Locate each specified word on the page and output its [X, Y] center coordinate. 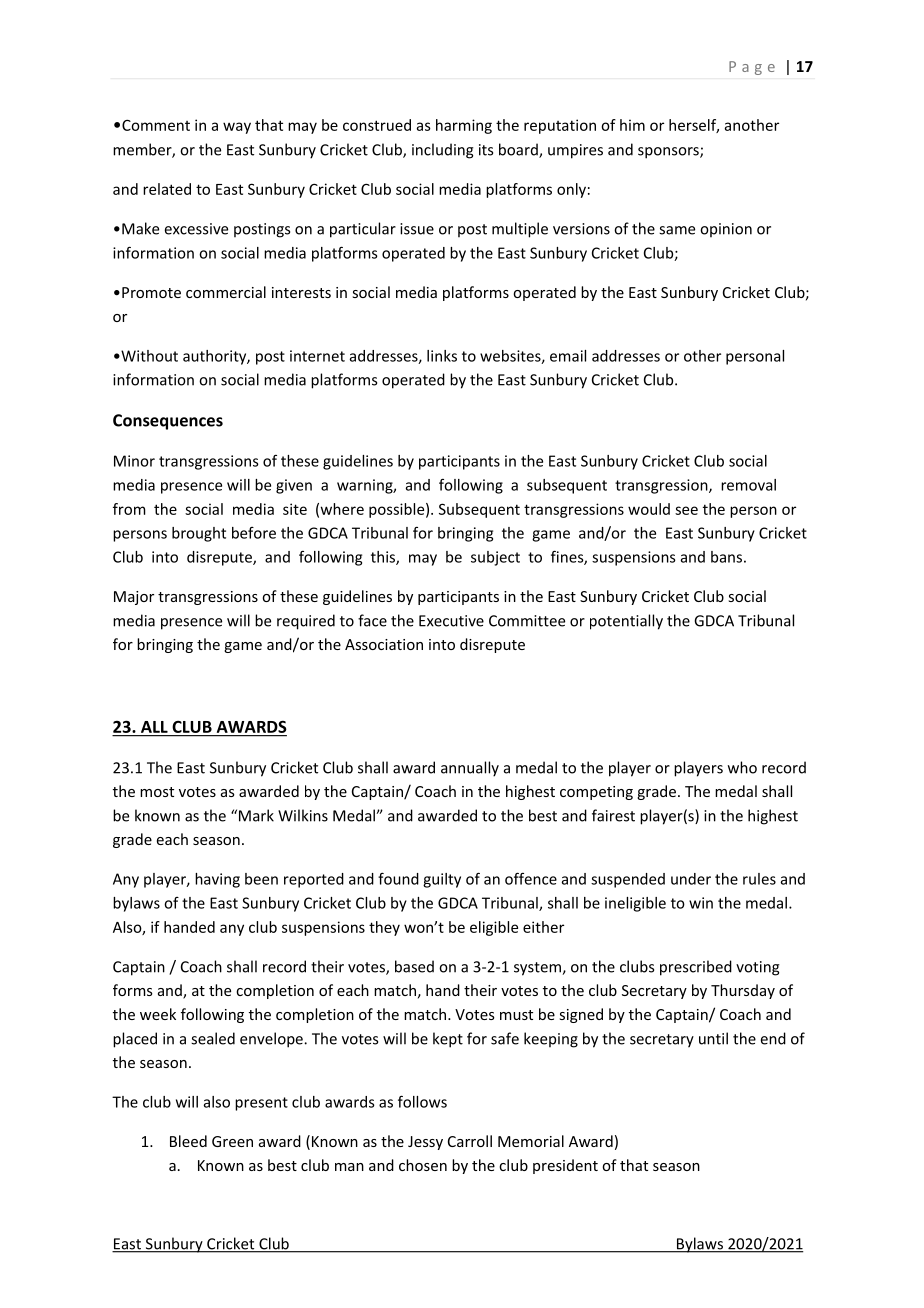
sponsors [669, 153]
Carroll [470, 1141]
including [443, 151]
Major [134, 598]
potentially [626, 622]
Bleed [188, 1141]
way [237, 128]
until [713, 1038]
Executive [451, 621]
